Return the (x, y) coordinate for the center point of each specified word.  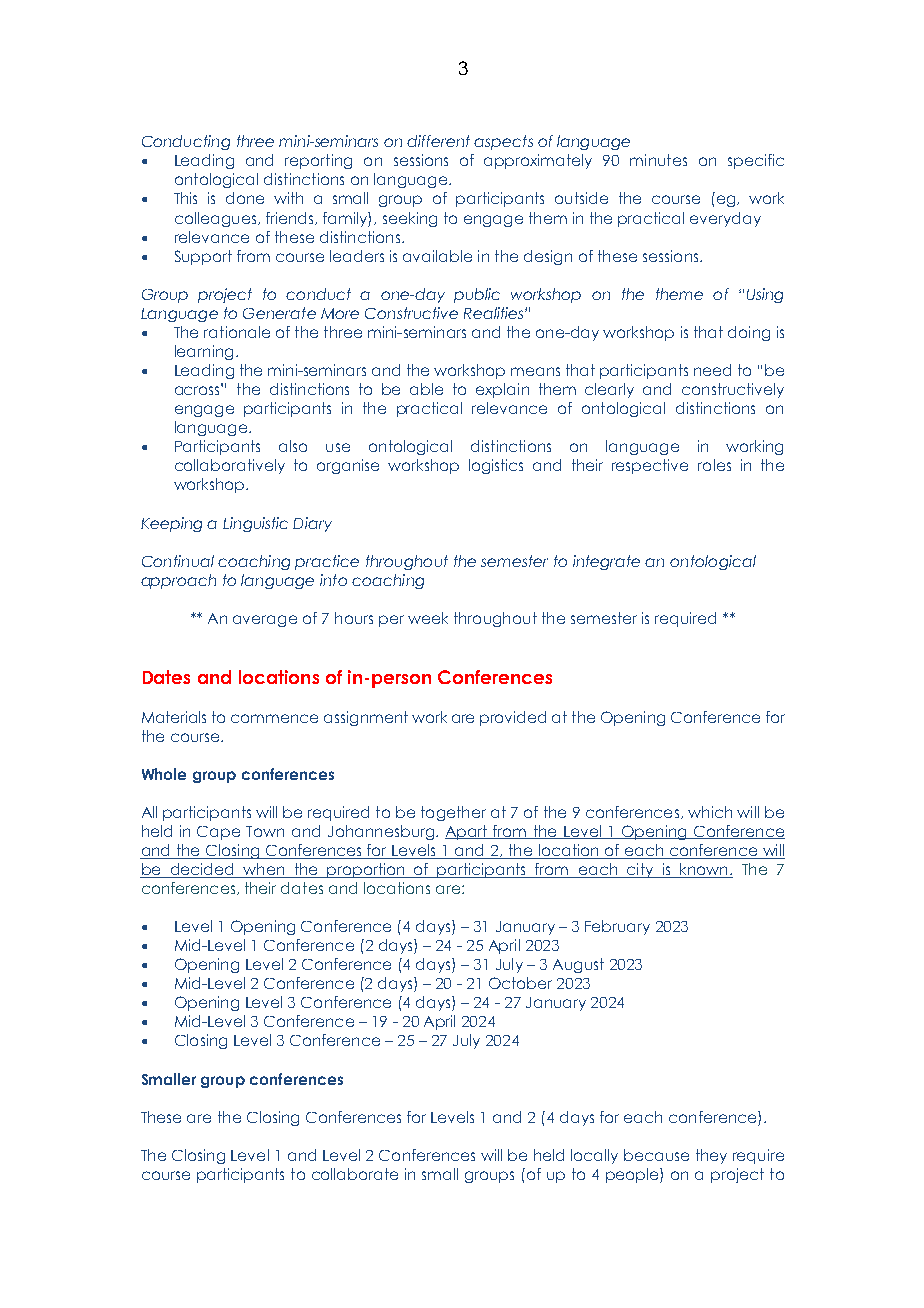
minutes (658, 160)
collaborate (355, 1174)
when (264, 870)
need (712, 370)
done (245, 198)
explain (502, 390)
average (265, 621)
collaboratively (230, 466)
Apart (467, 832)
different (438, 141)
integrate (606, 562)
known (704, 870)
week (428, 618)
